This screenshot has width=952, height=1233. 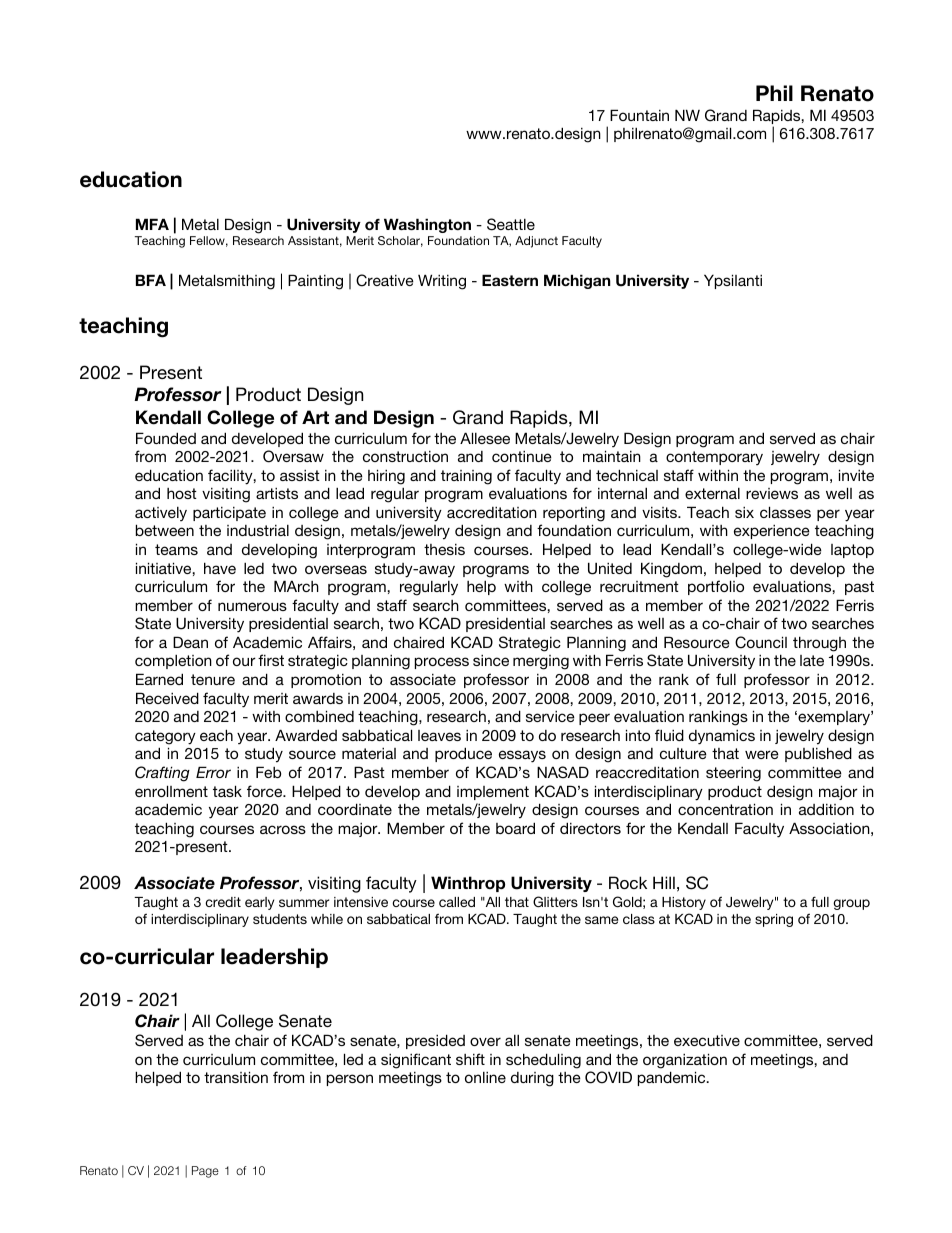 I want to click on early, so click(x=259, y=903).
